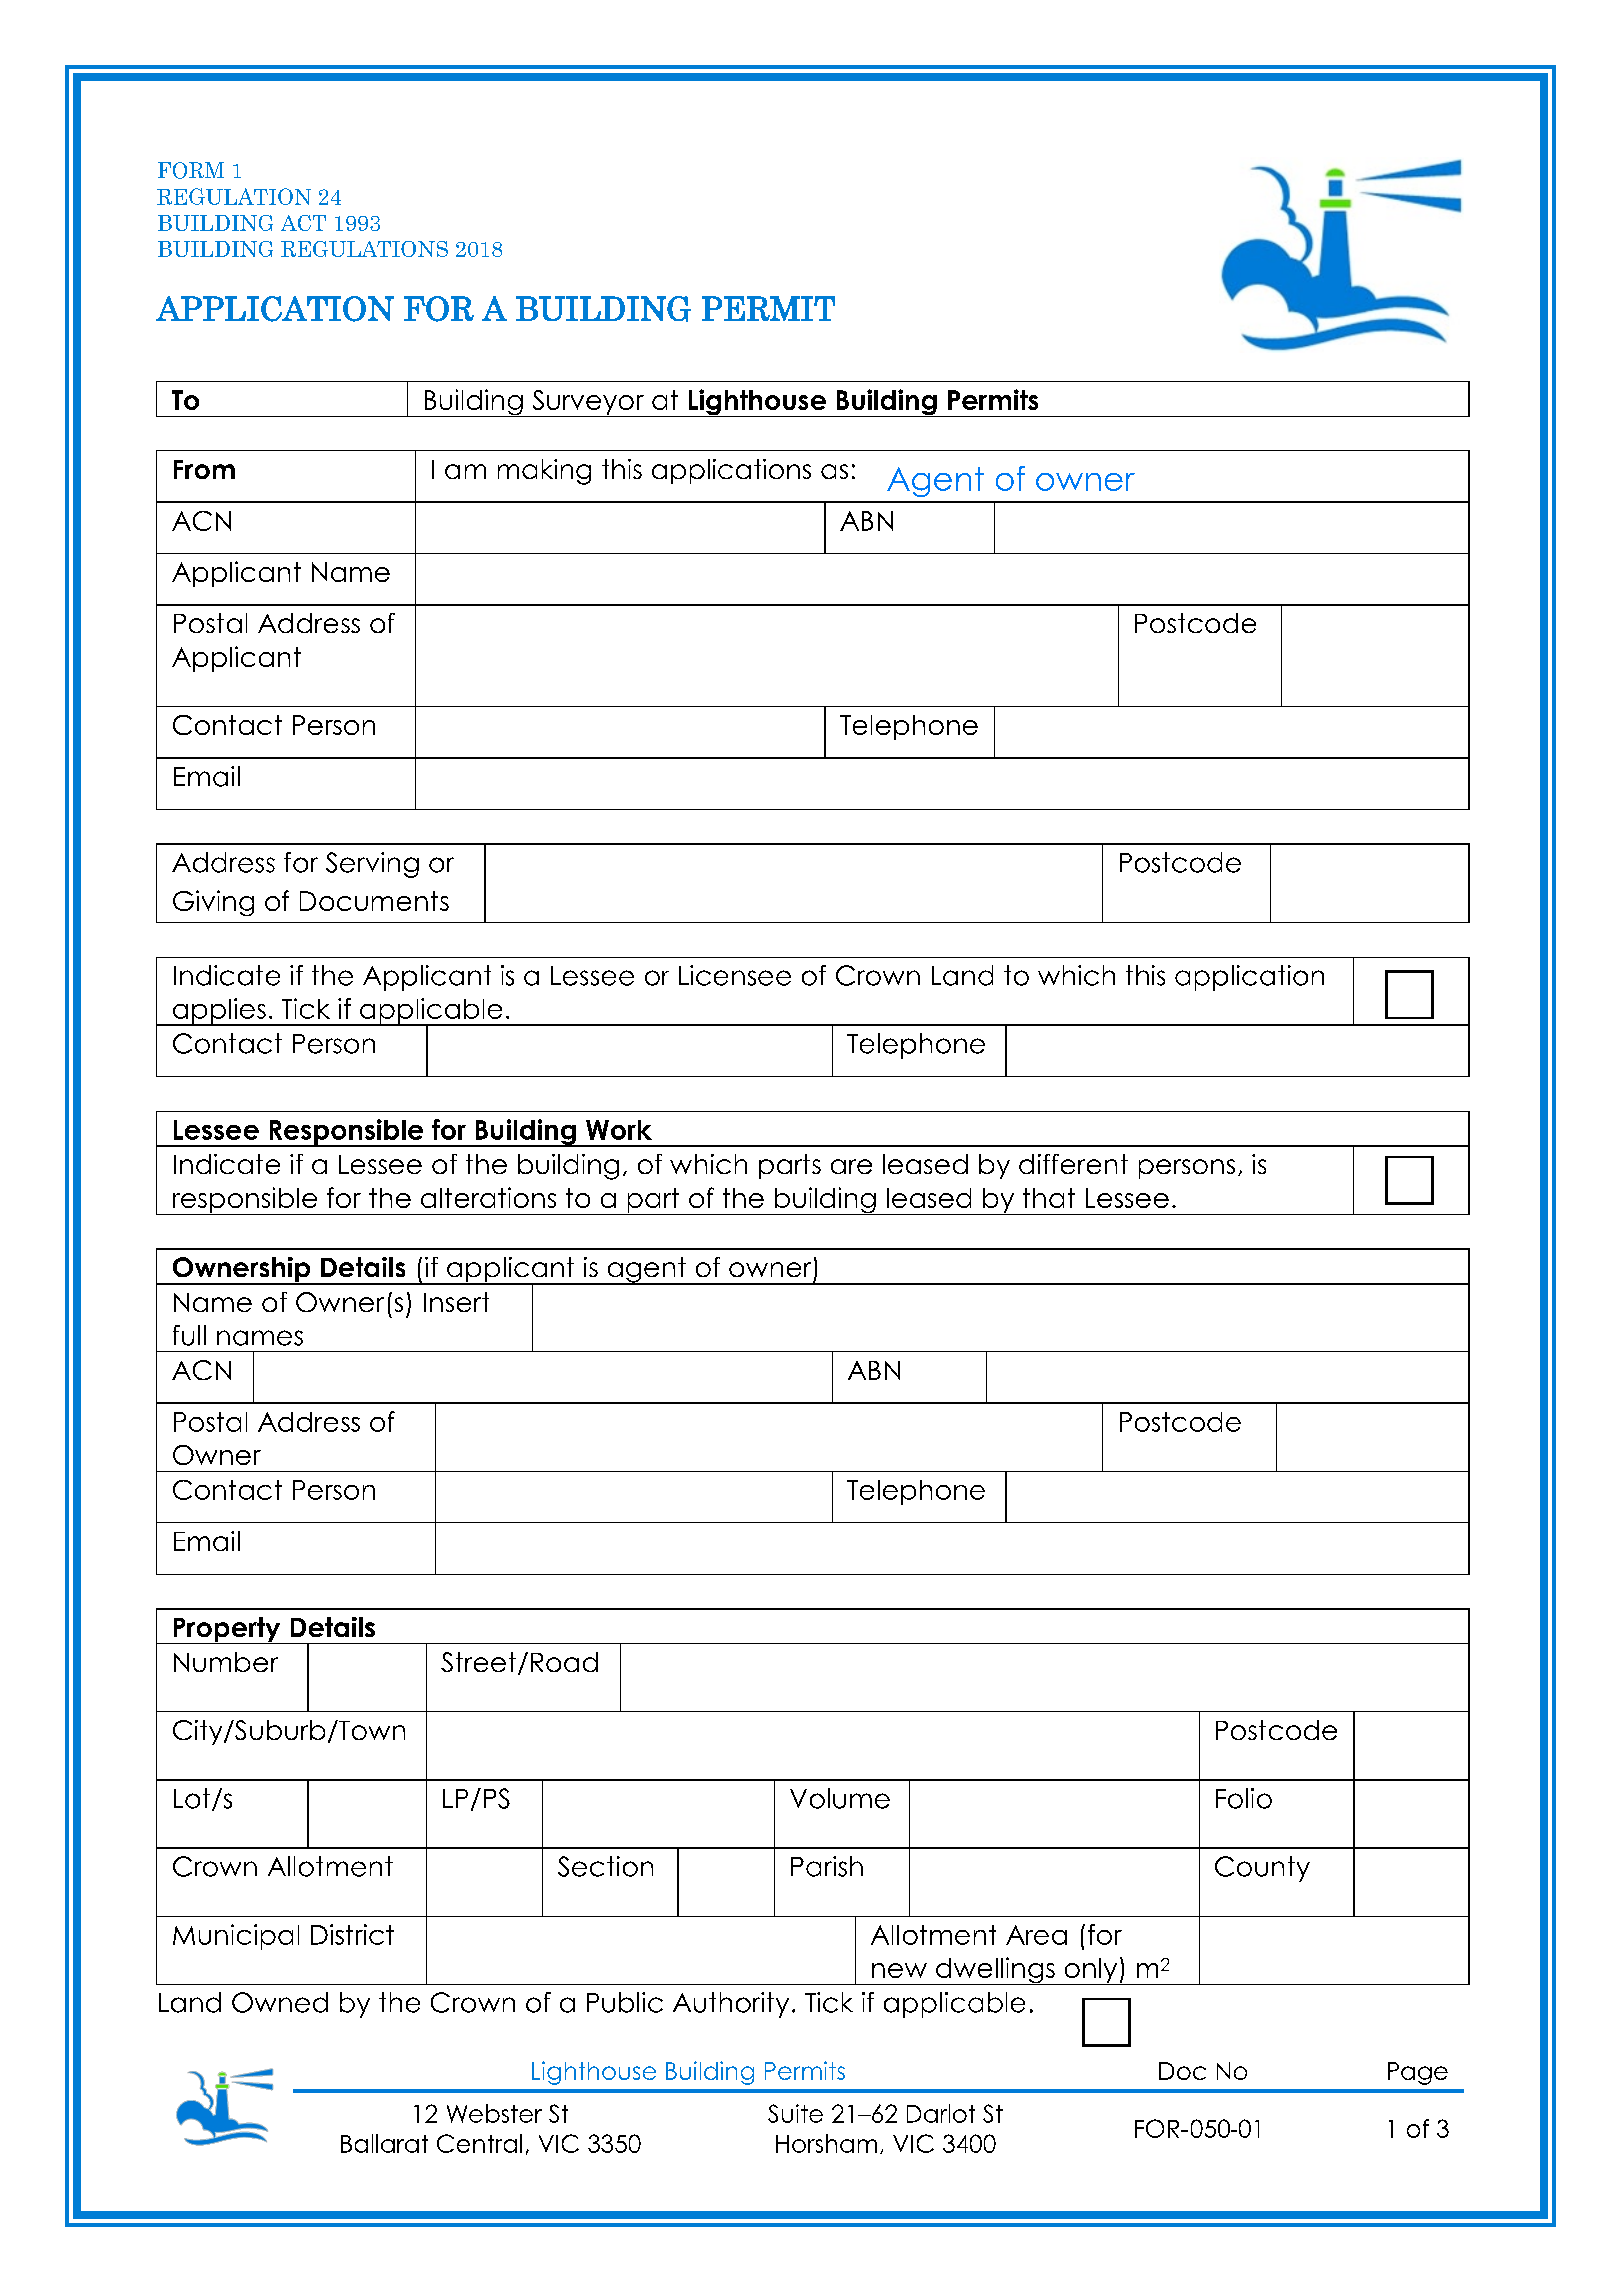 The height and width of the screenshot is (2292, 1621). I want to click on Ballarat, so click(384, 2143).
